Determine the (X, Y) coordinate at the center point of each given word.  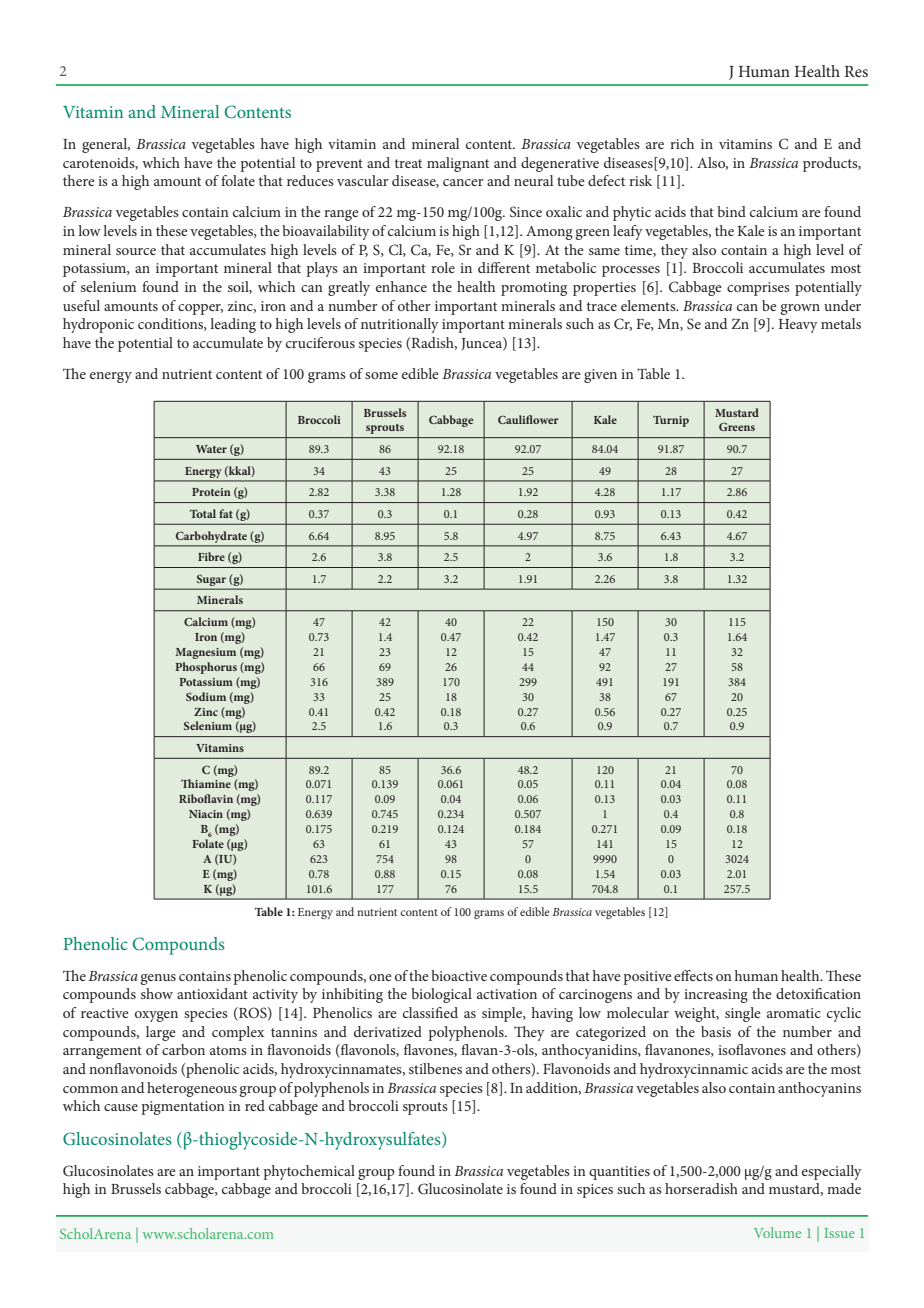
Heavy (798, 326)
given (600, 376)
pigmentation (183, 1108)
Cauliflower (528, 419)
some (381, 375)
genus (158, 979)
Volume (777, 1232)
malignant (458, 164)
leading (233, 325)
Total (203, 513)
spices (595, 1191)
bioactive (459, 975)
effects (693, 975)
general (106, 145)
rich (682, 143)
